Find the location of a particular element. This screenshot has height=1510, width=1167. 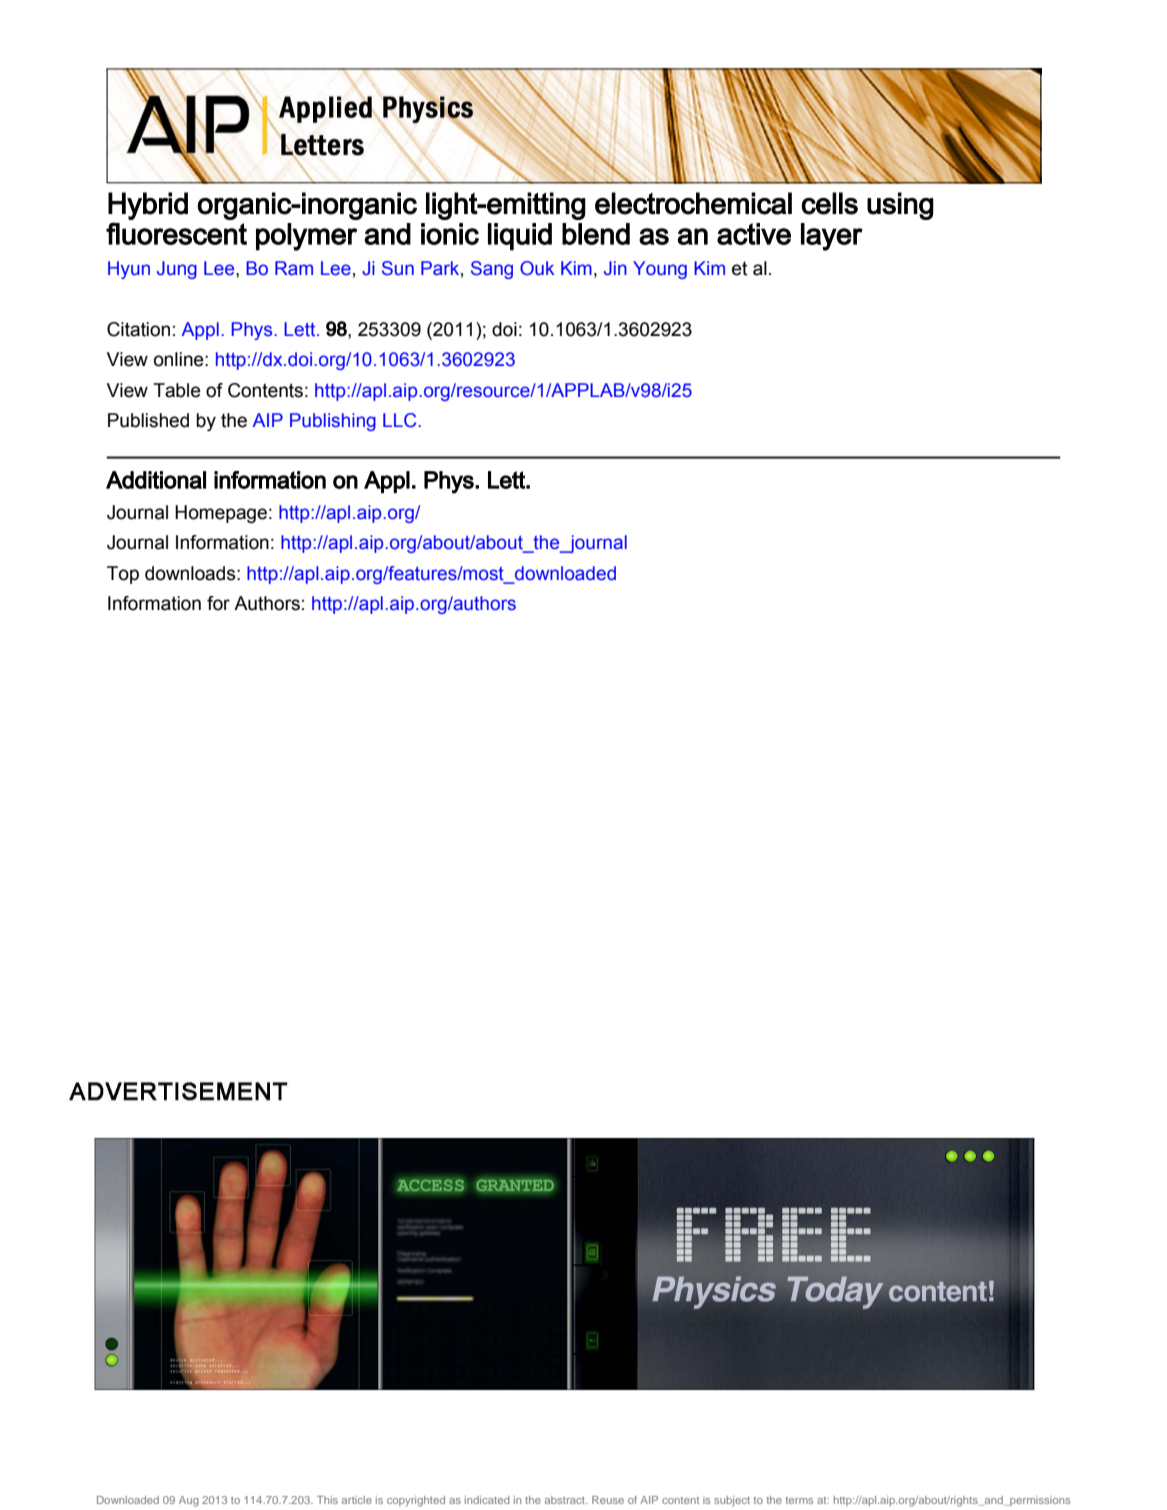

abstract is located at coordinates (566, 1500).
